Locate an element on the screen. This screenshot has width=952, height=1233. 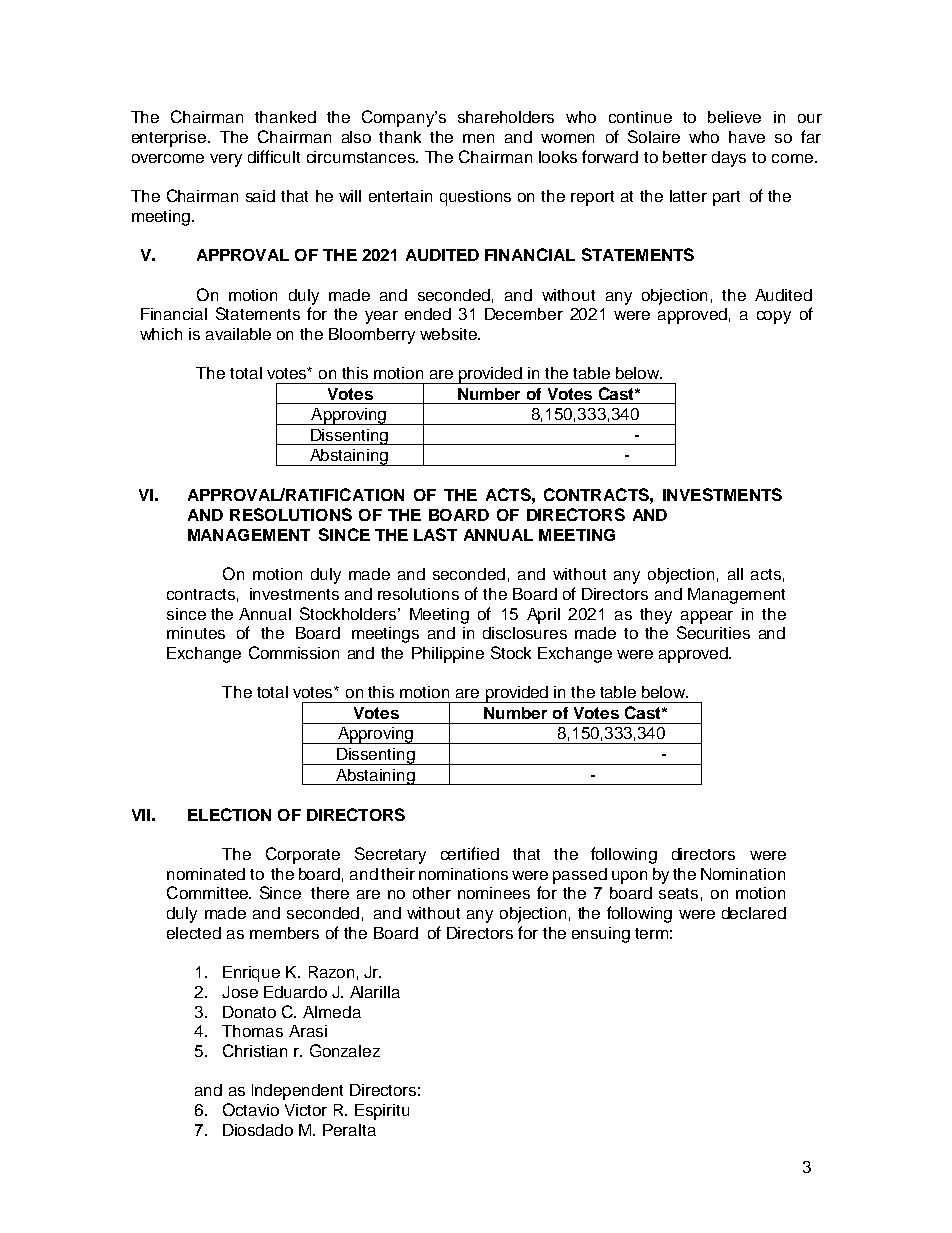
Peralta is located at coordinates (349, 1130).
